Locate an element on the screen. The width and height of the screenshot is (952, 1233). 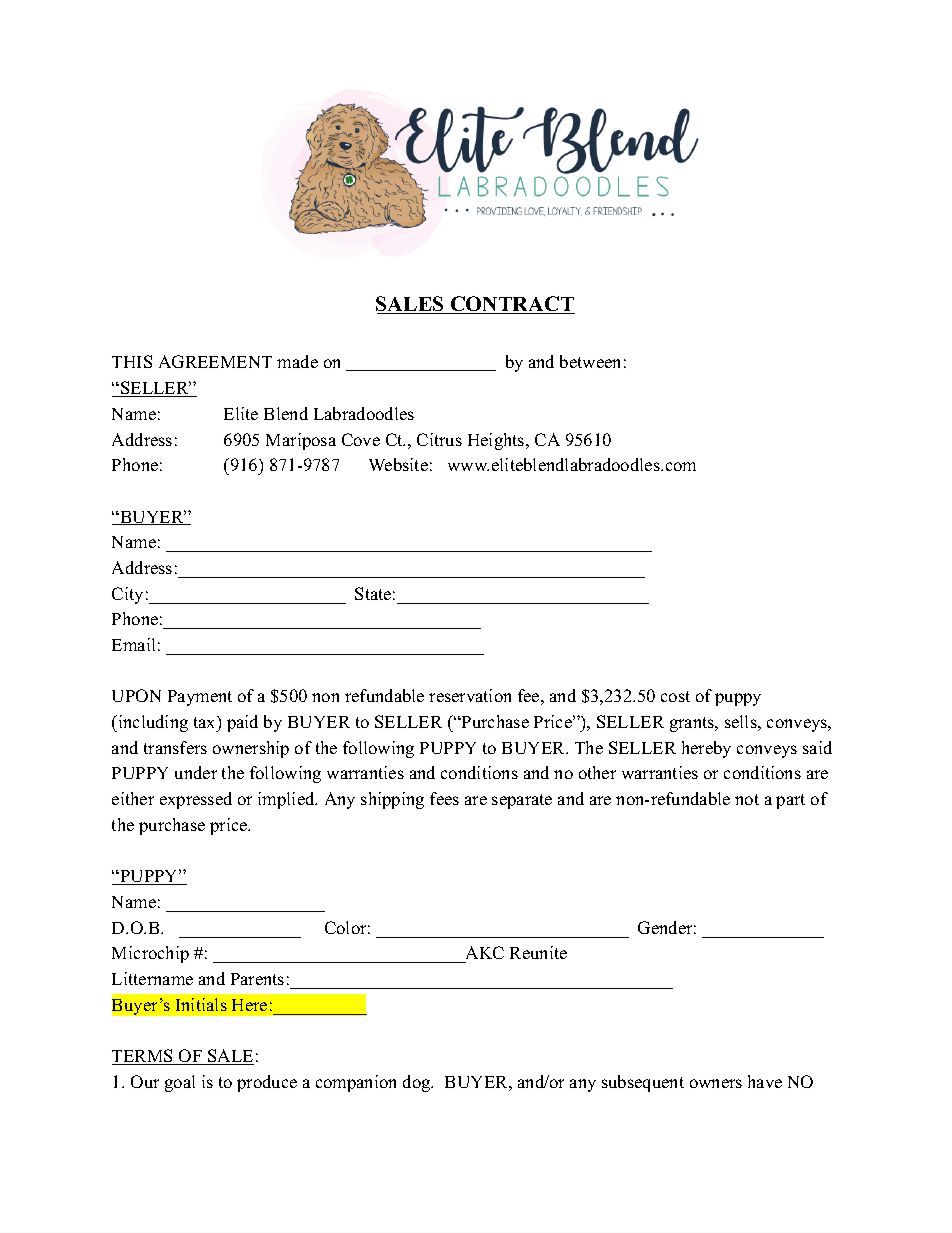
not is located at coordinates (747, 799).
